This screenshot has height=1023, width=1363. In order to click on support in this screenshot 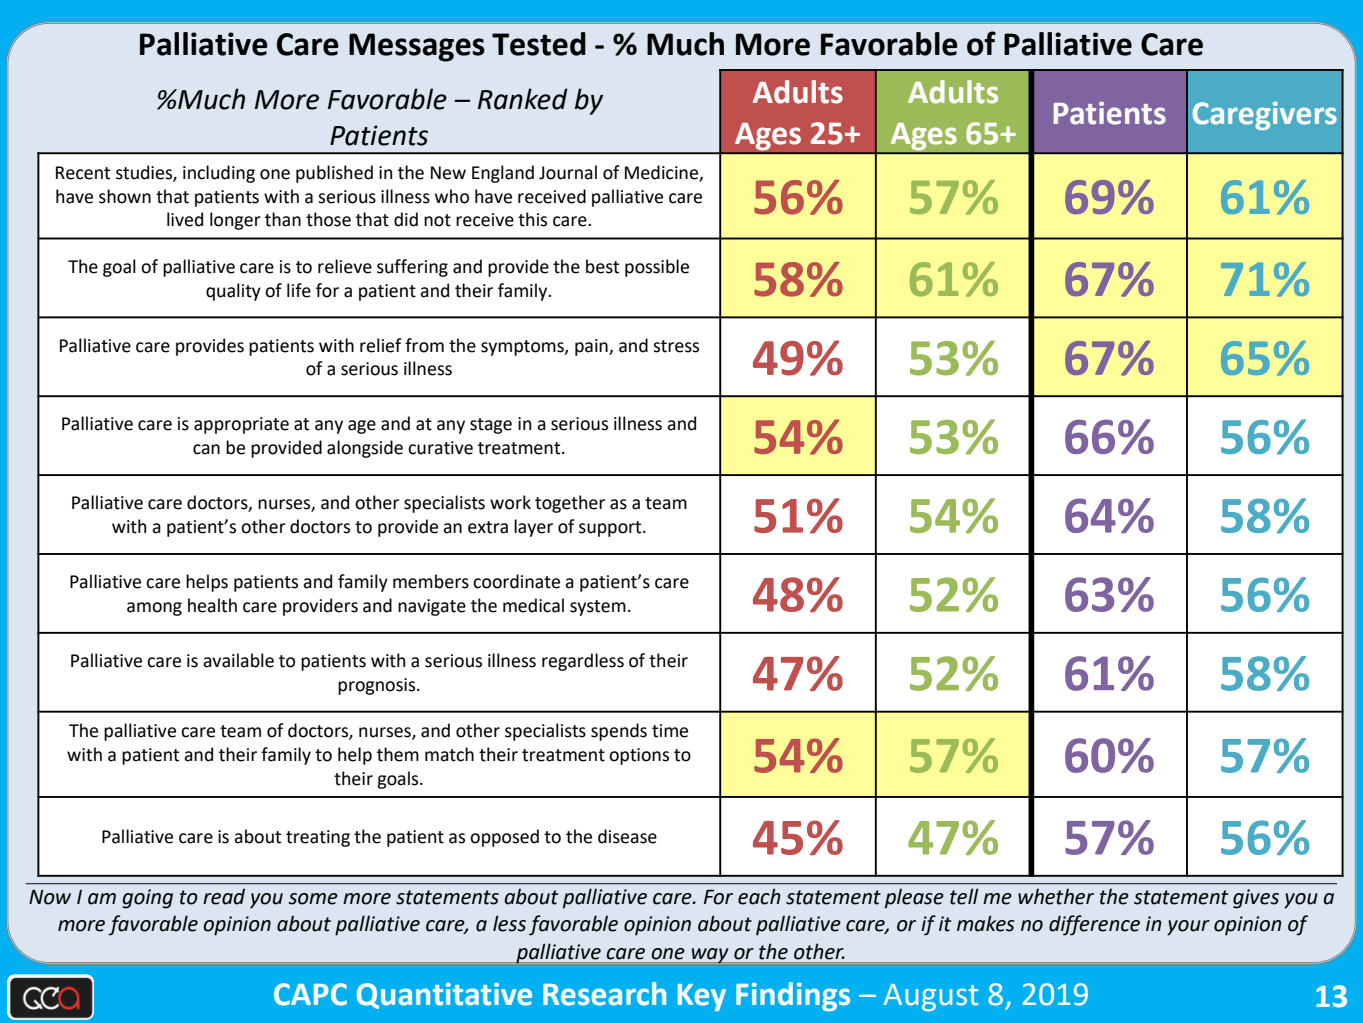, I will do `click(611, 529)`.
